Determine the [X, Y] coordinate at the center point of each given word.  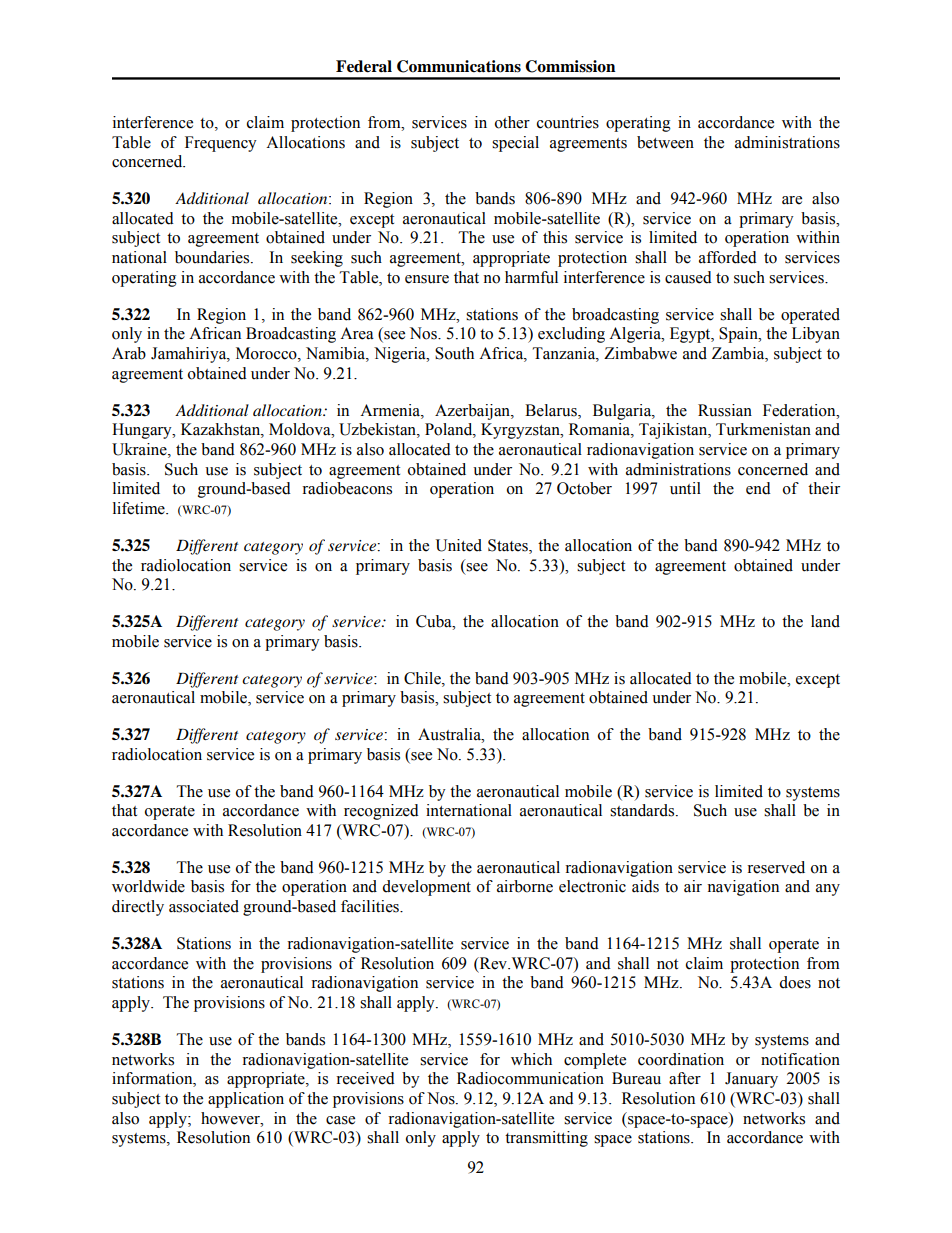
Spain [739, 335]
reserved [776, 867]
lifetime [140, 508]
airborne [525, 886]
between [665, 142]
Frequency [221, 144]
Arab [129, 353]
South [454, 353]
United [459, 545]
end [758, 488]
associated [204, 906]
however [231, 1118]
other [512, 122]
